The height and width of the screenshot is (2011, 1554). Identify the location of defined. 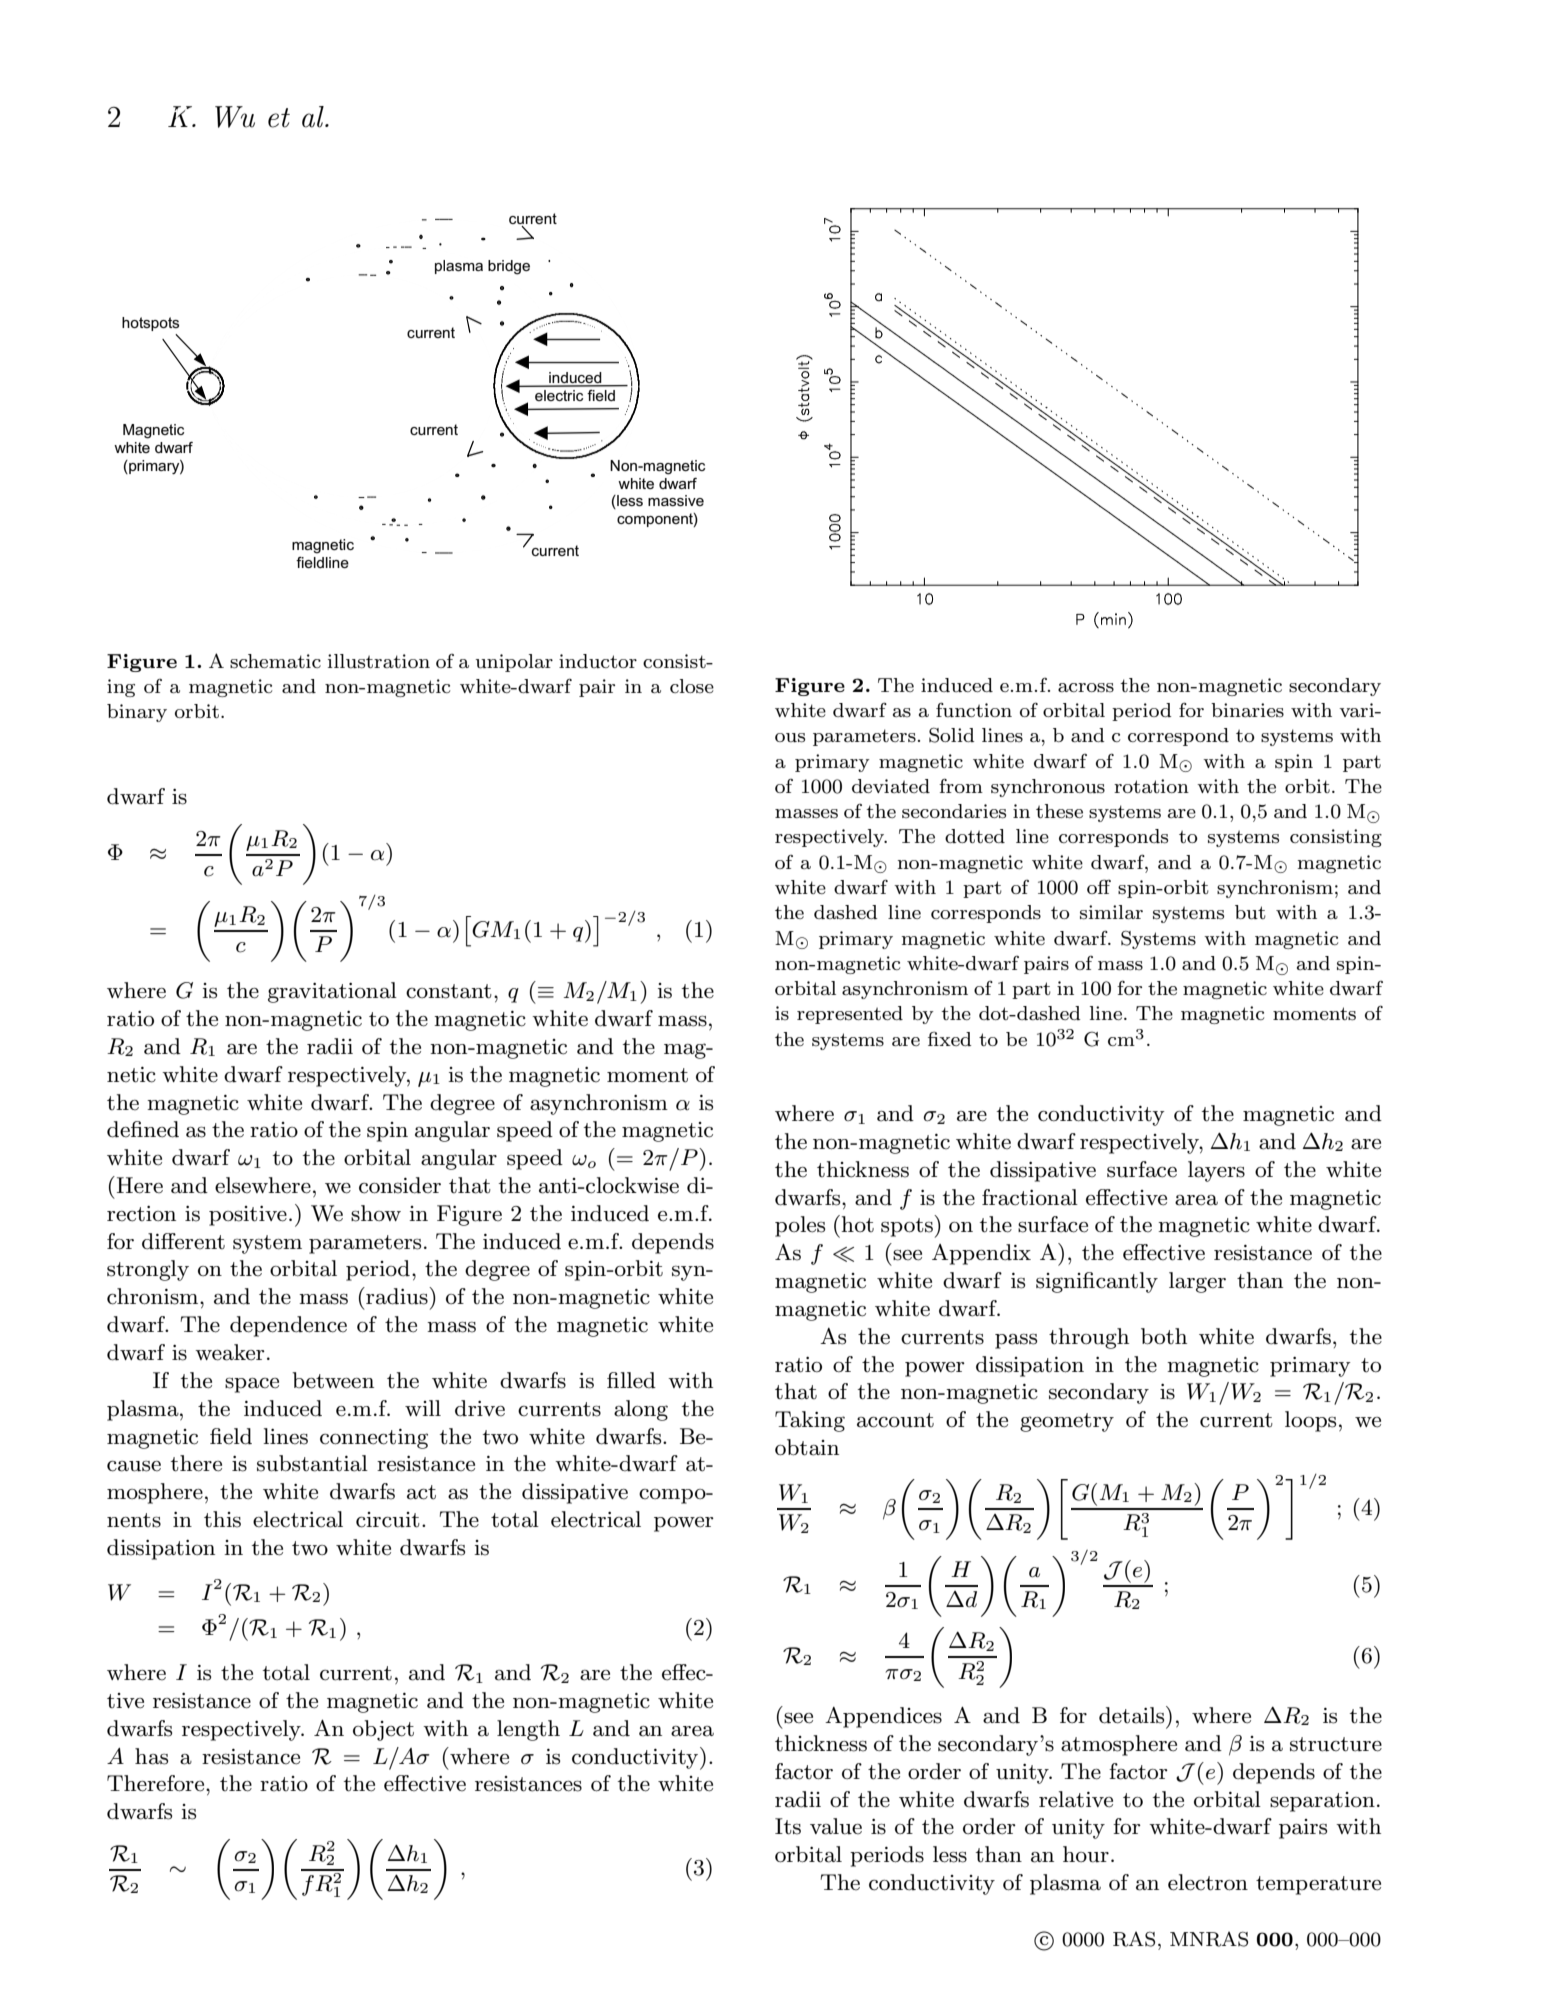
(143, 1129).
